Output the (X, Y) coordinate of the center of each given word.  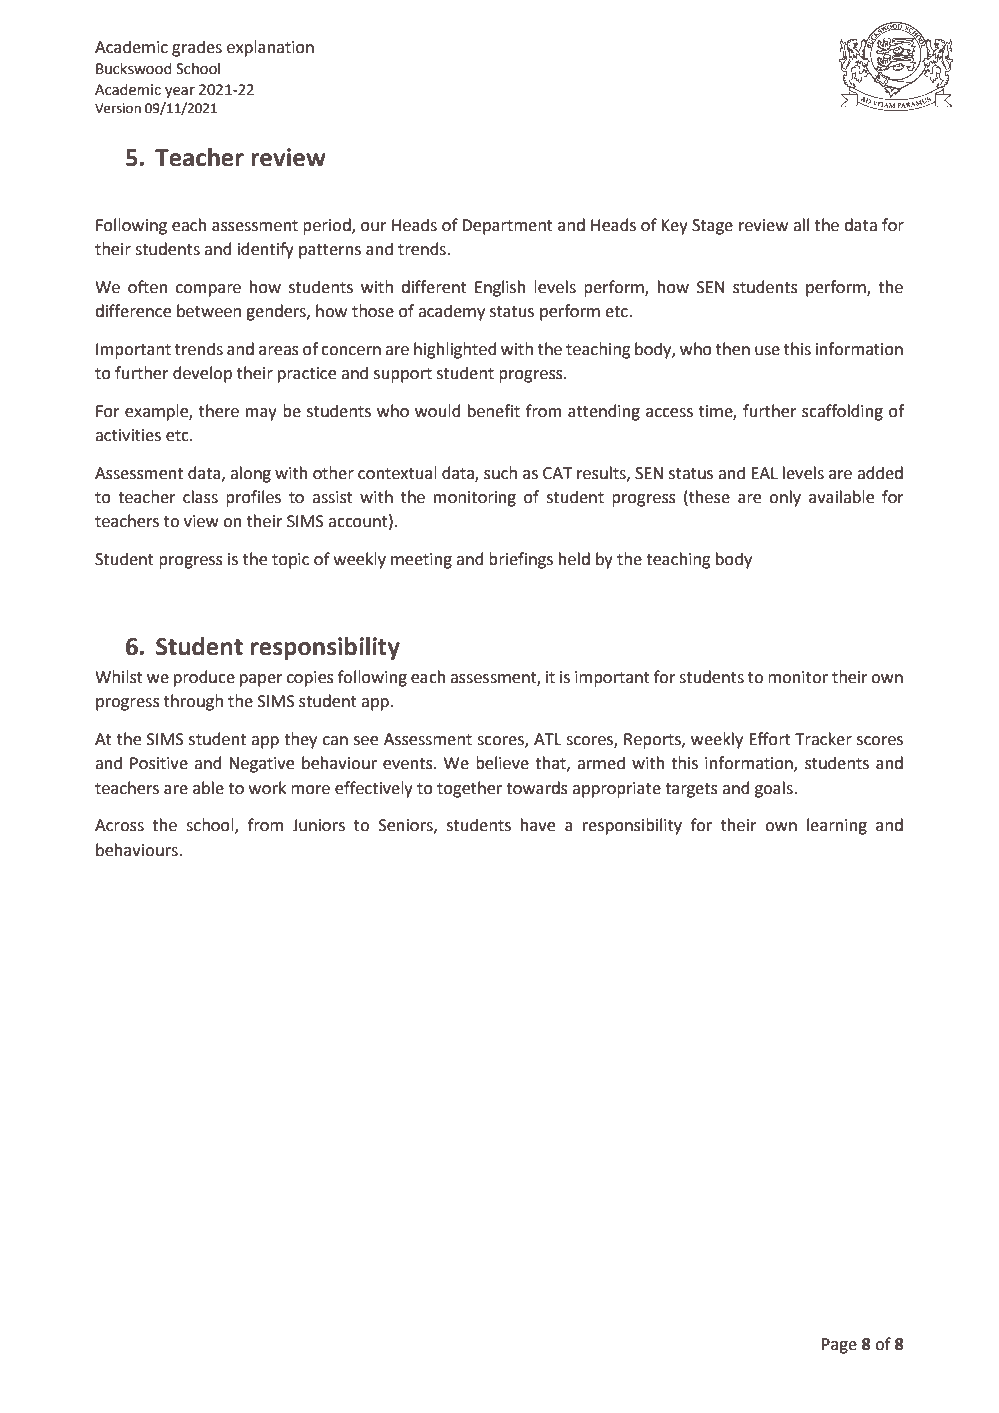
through (193, 702)
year (180, 92)
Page (839, 1346)
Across (119, 825)
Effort (770, 739)
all (801, 225)
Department (507, 227)
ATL (548, 739)
